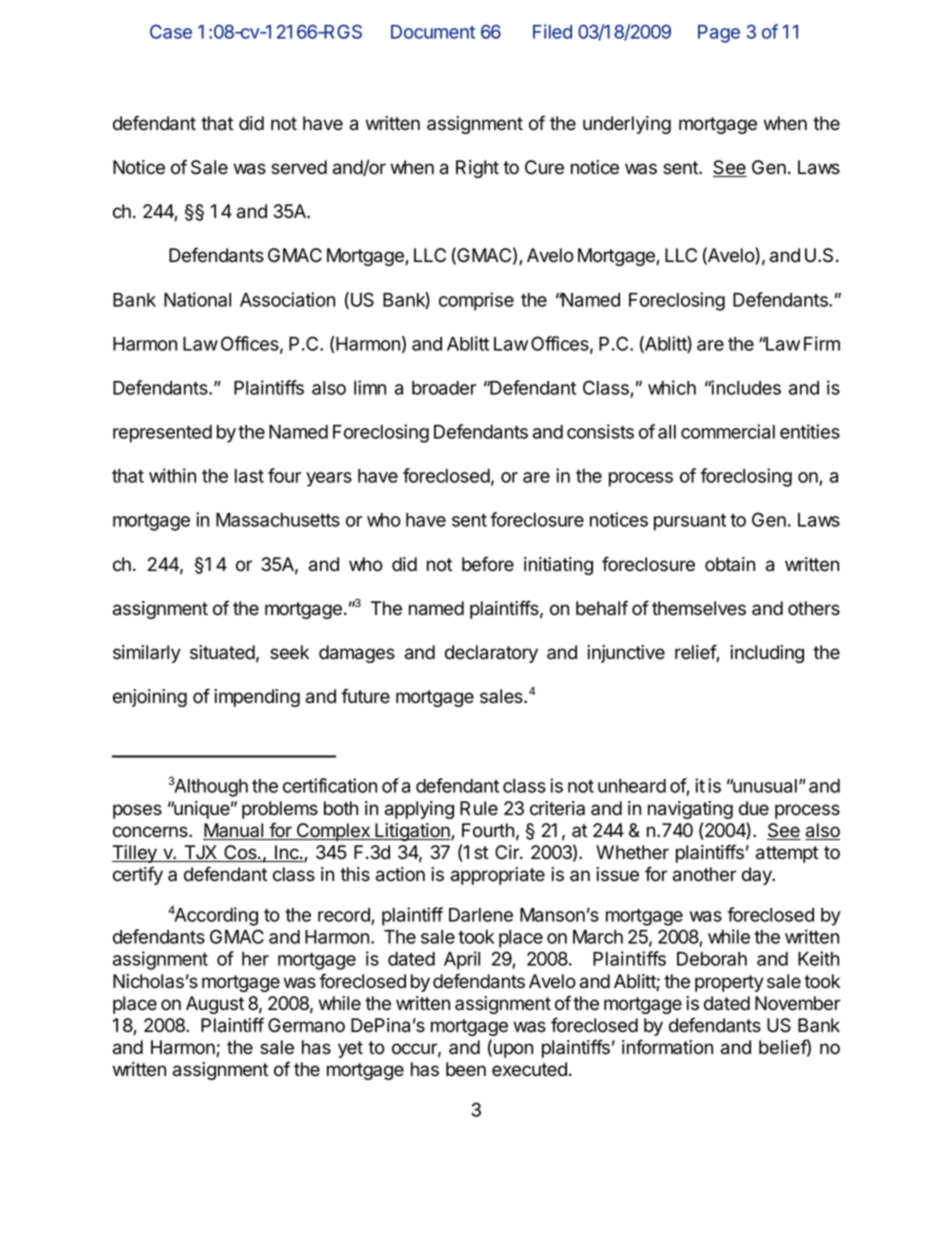  What do you see at coordinates (667, 1047) in the page?
I see `information` at bounding box center [667, 1047].
